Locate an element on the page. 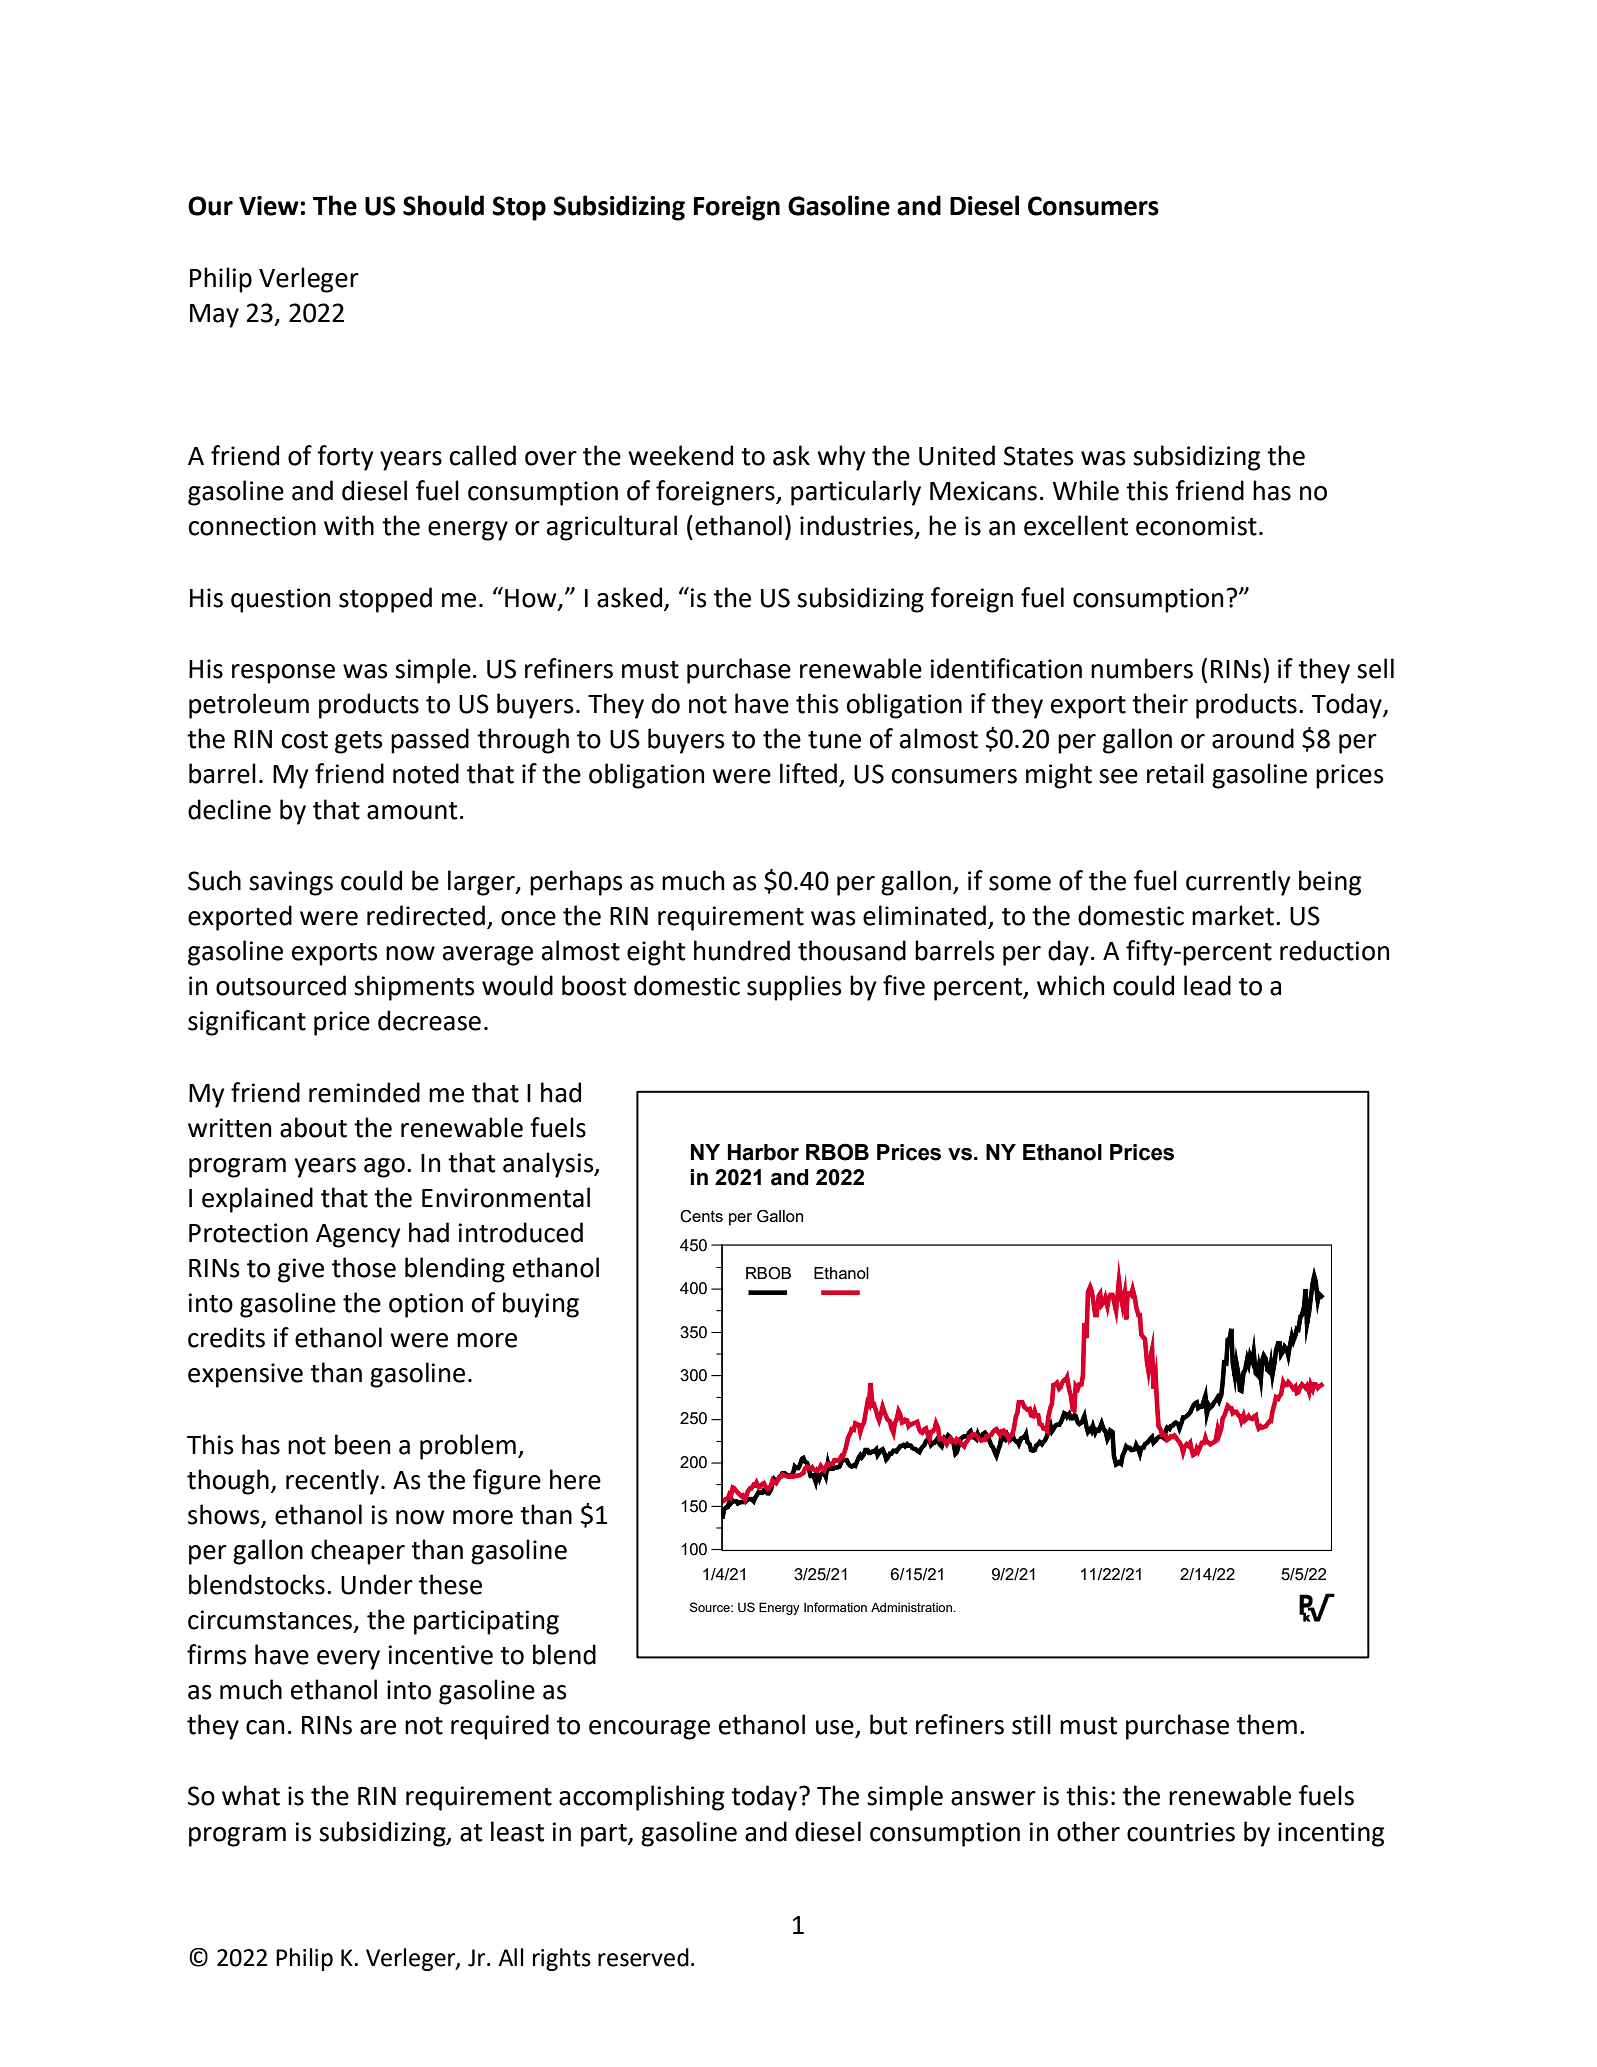 The width and height of the page is (1597, 2067). countries is located at coordinates (1181, 1832).
